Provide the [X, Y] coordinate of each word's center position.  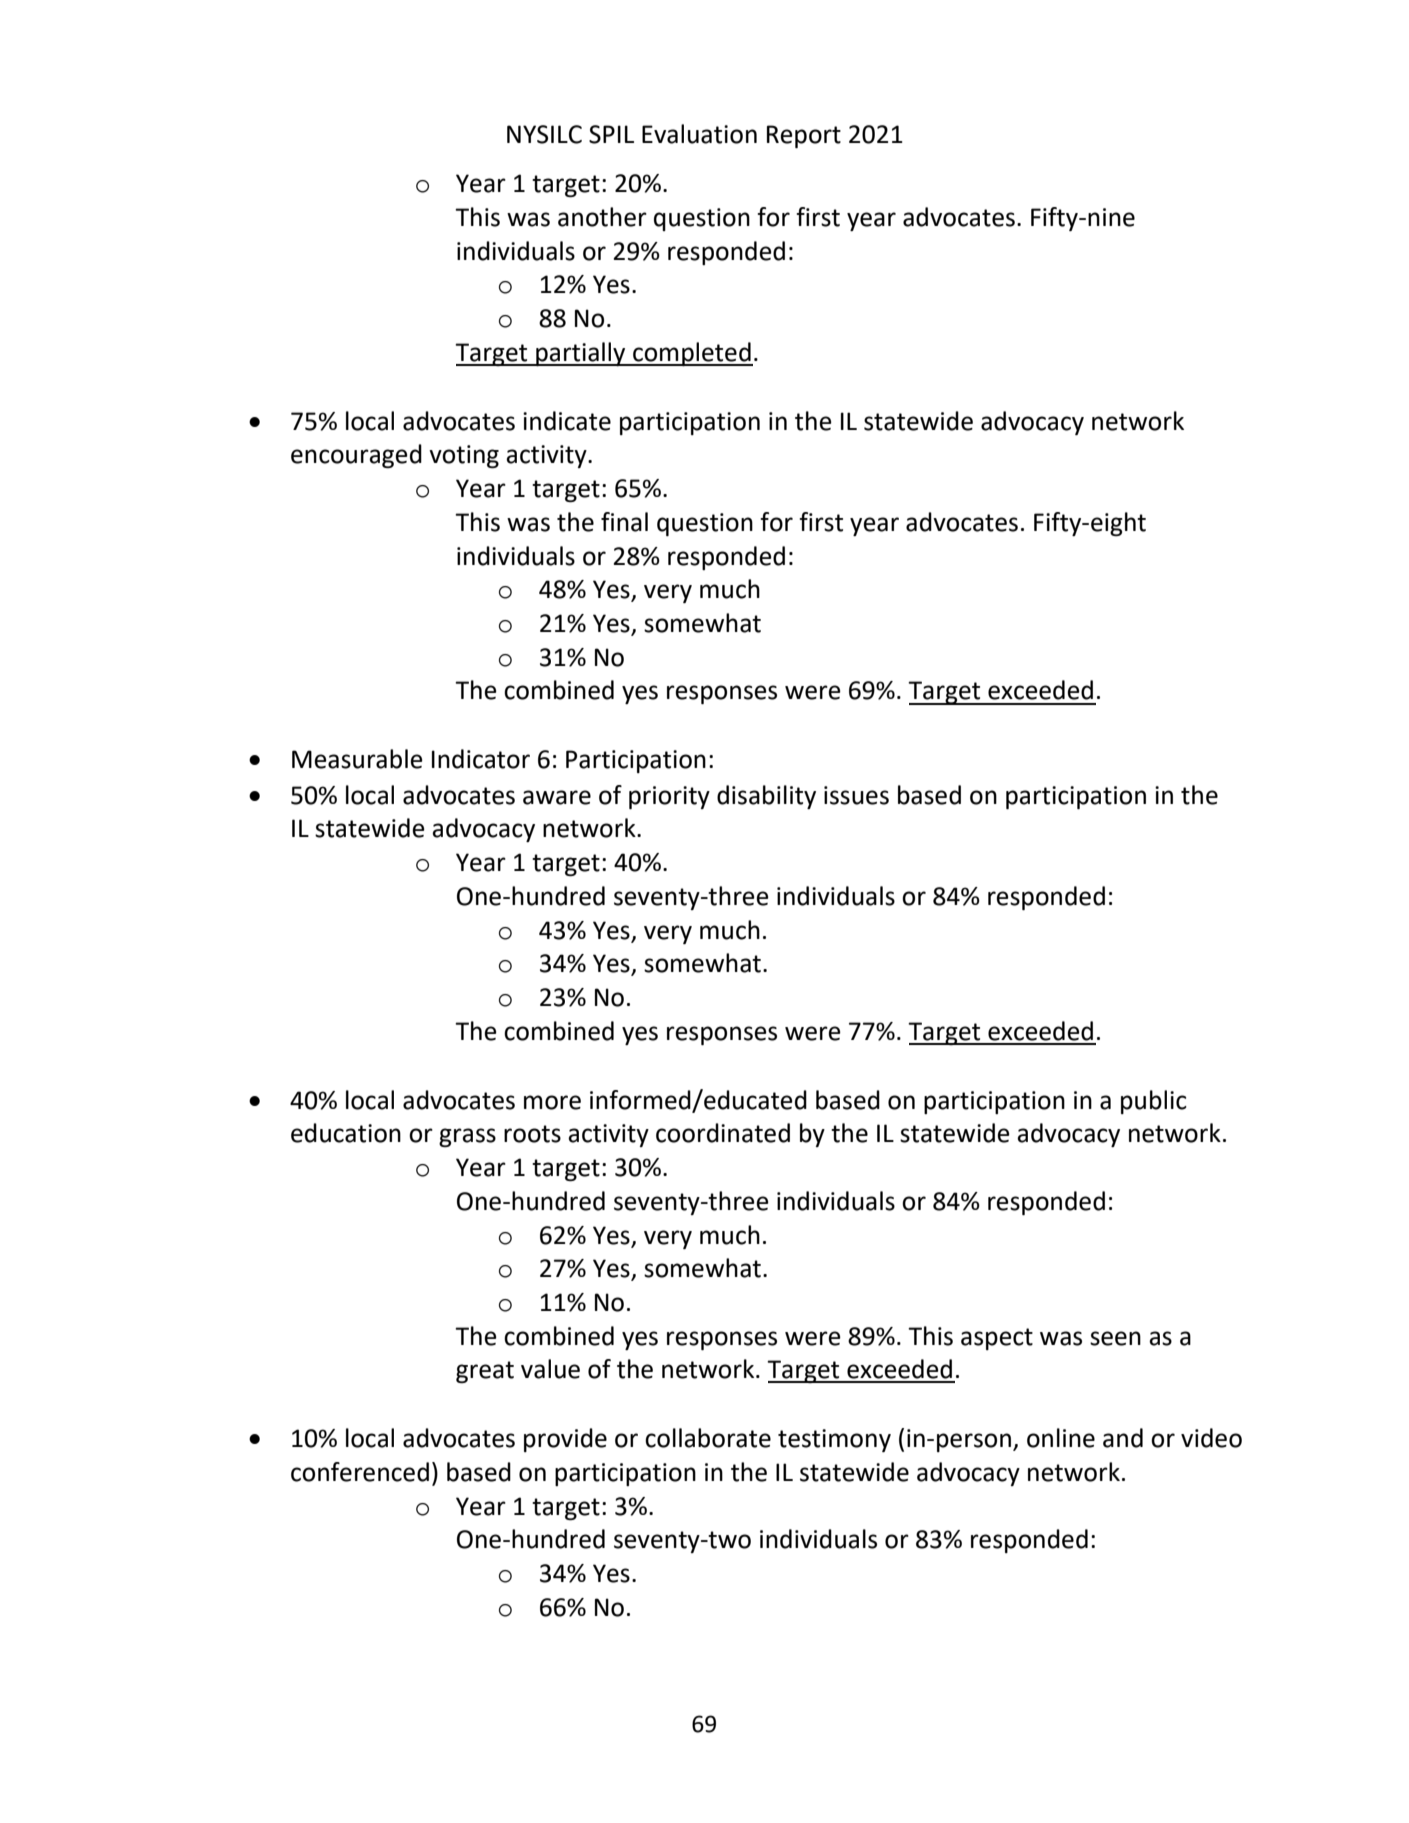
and [1123, 1438]
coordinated [723, 1133]
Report [804, 136]
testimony [834, 1440]
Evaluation [699, 134]
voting [464, 456]
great [485, 1372]
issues [856, 795]
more [552, 1102]
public [1154, 1102]
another [602, 217]
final [624, 522]
